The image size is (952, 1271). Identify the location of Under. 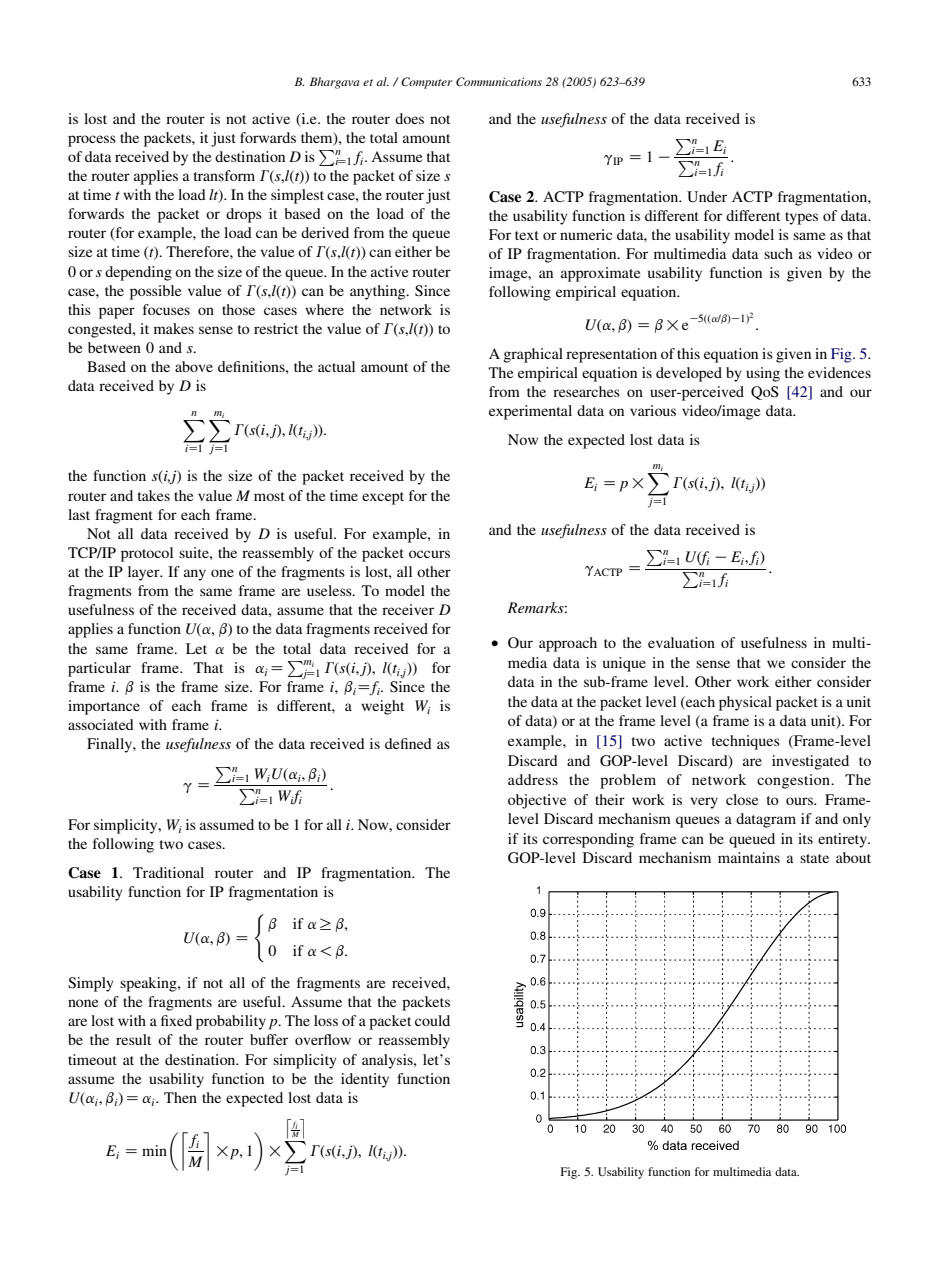
(707, 197).
